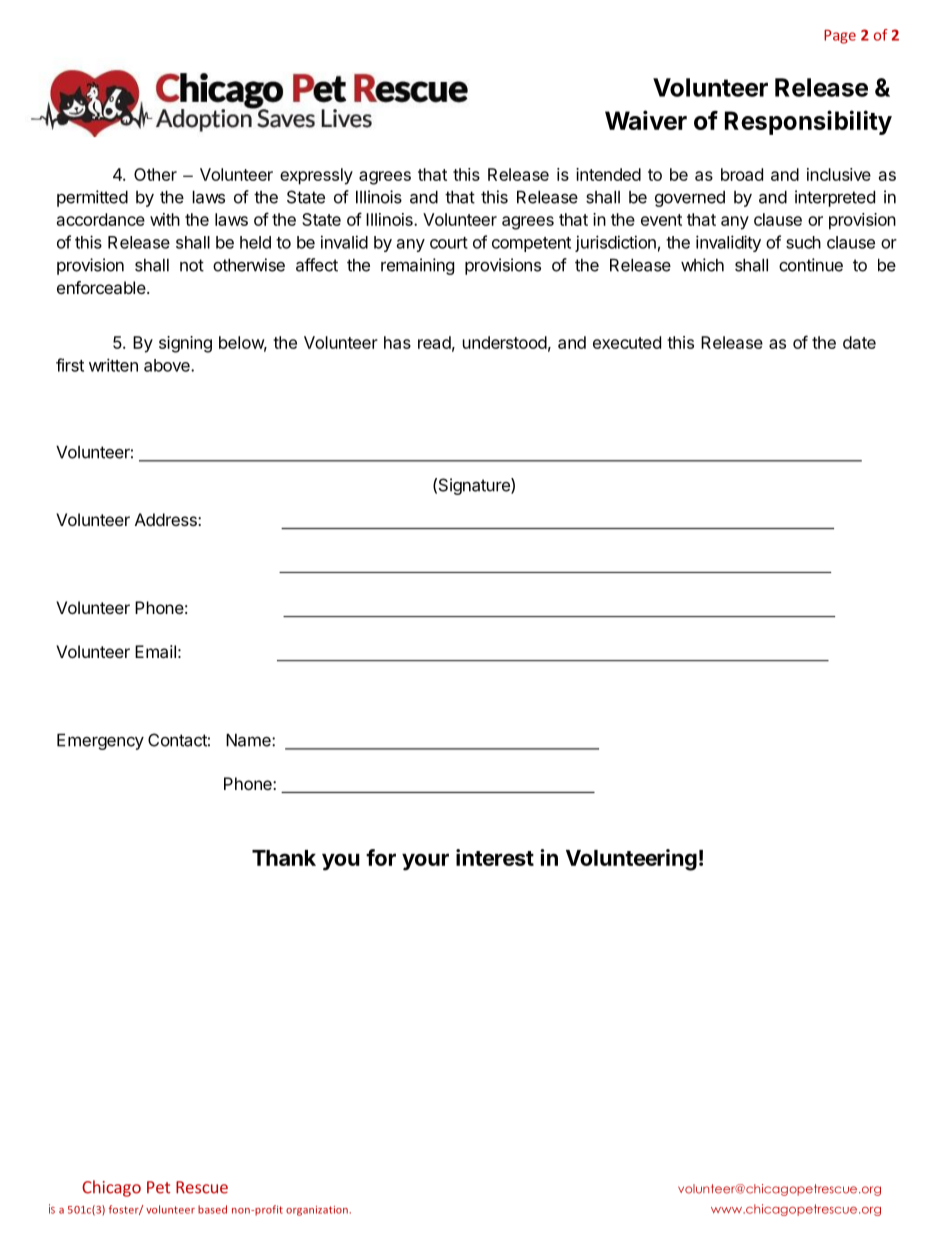 This document has height=1233, width=952. Describe the element at coordinates (425, 862) in the document. I see `your` at that location.
